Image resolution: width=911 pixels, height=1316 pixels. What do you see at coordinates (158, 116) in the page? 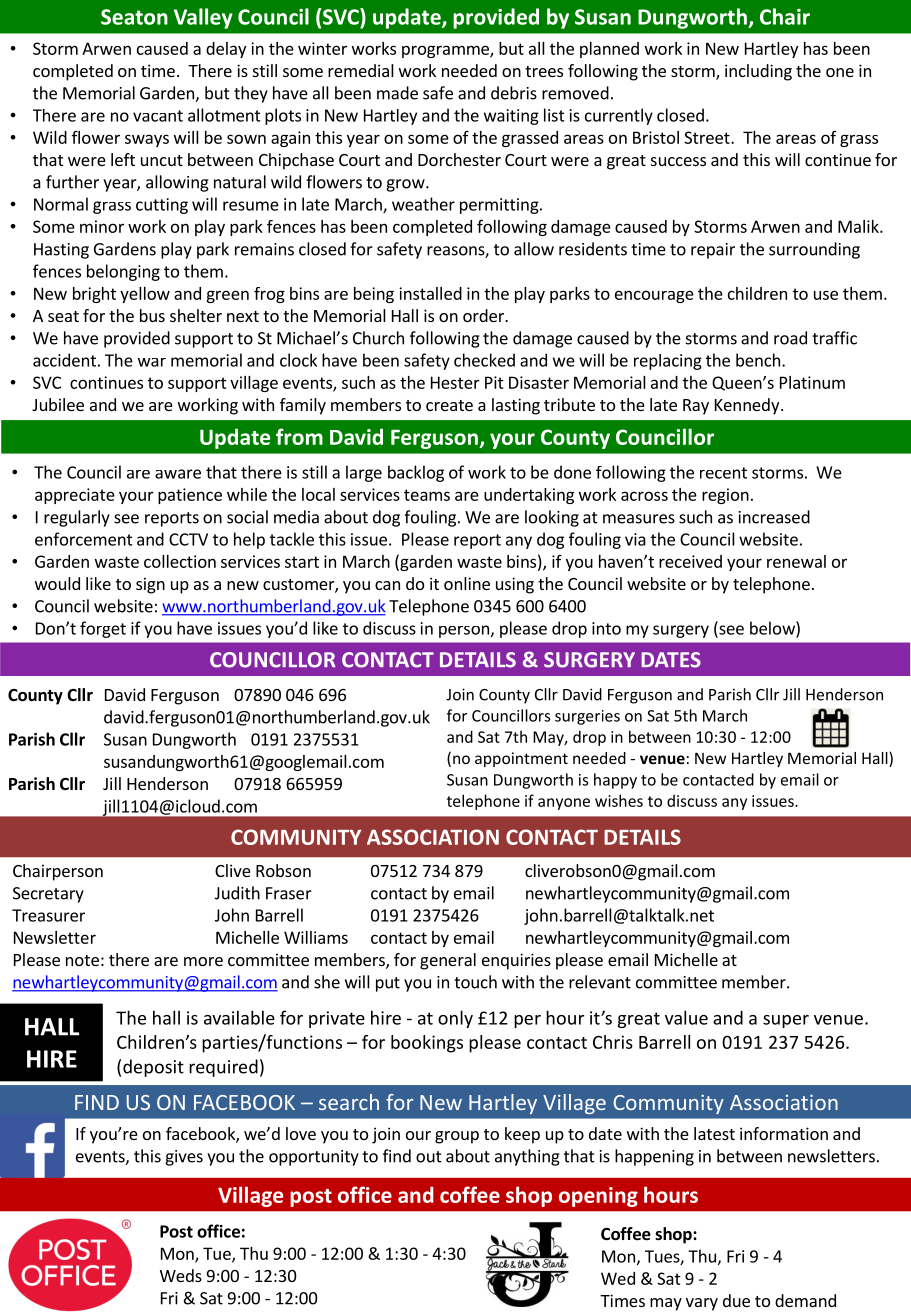
I see `vacant` at bounding box center [158, 116].
